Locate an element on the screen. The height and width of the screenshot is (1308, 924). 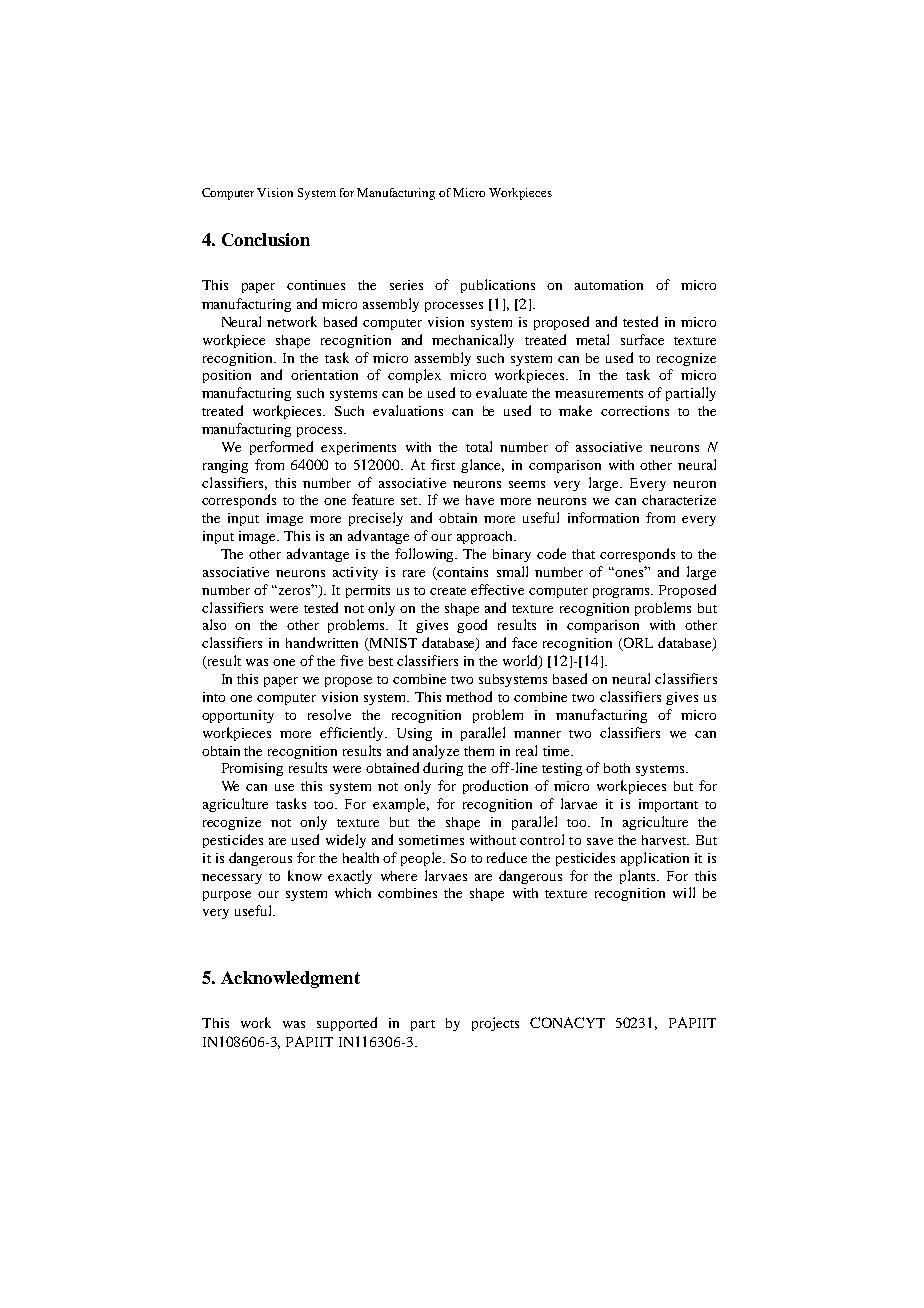
Promising is located at coordinates (252, 769).
